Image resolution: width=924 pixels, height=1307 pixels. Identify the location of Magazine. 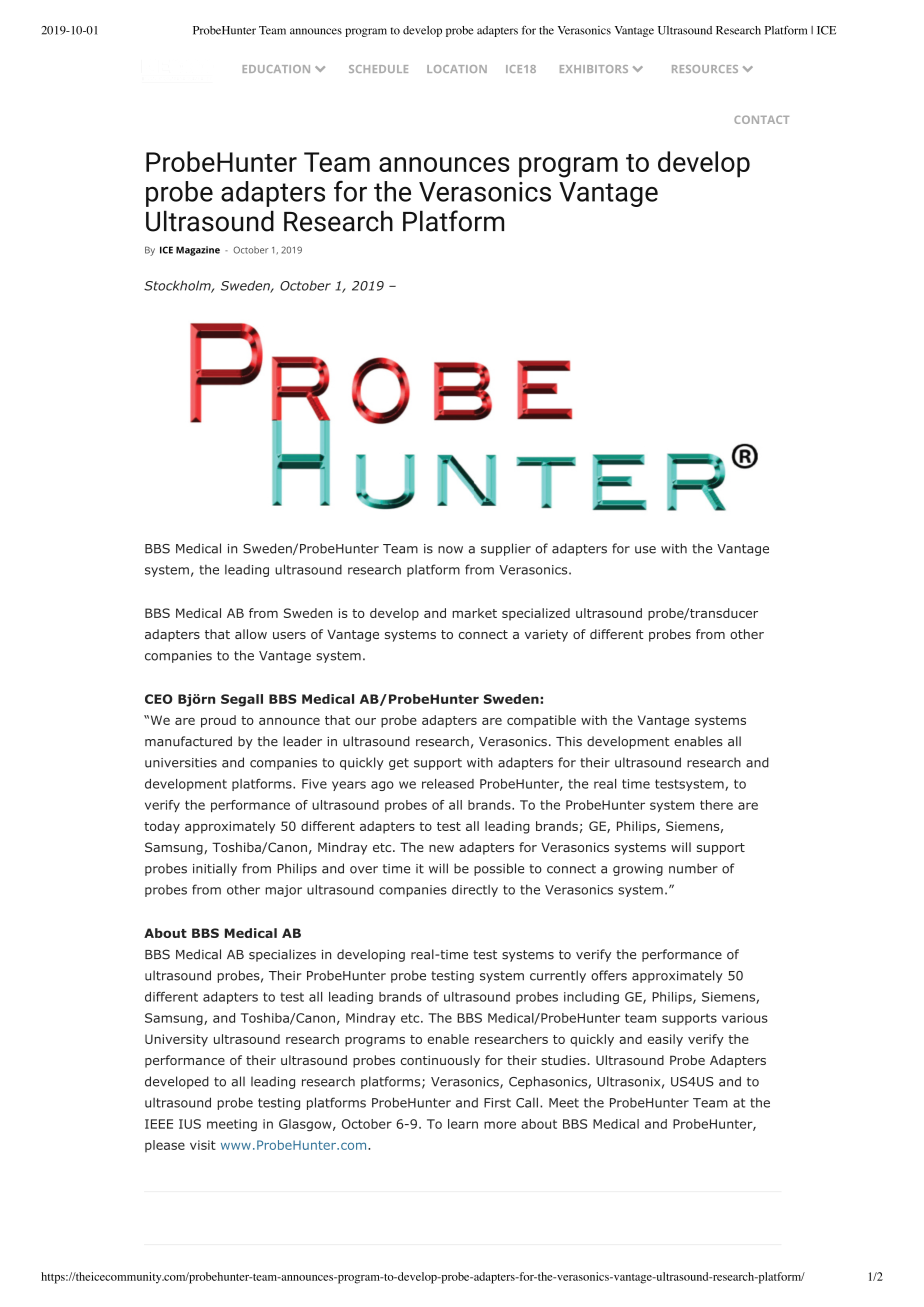
(198, 251).
